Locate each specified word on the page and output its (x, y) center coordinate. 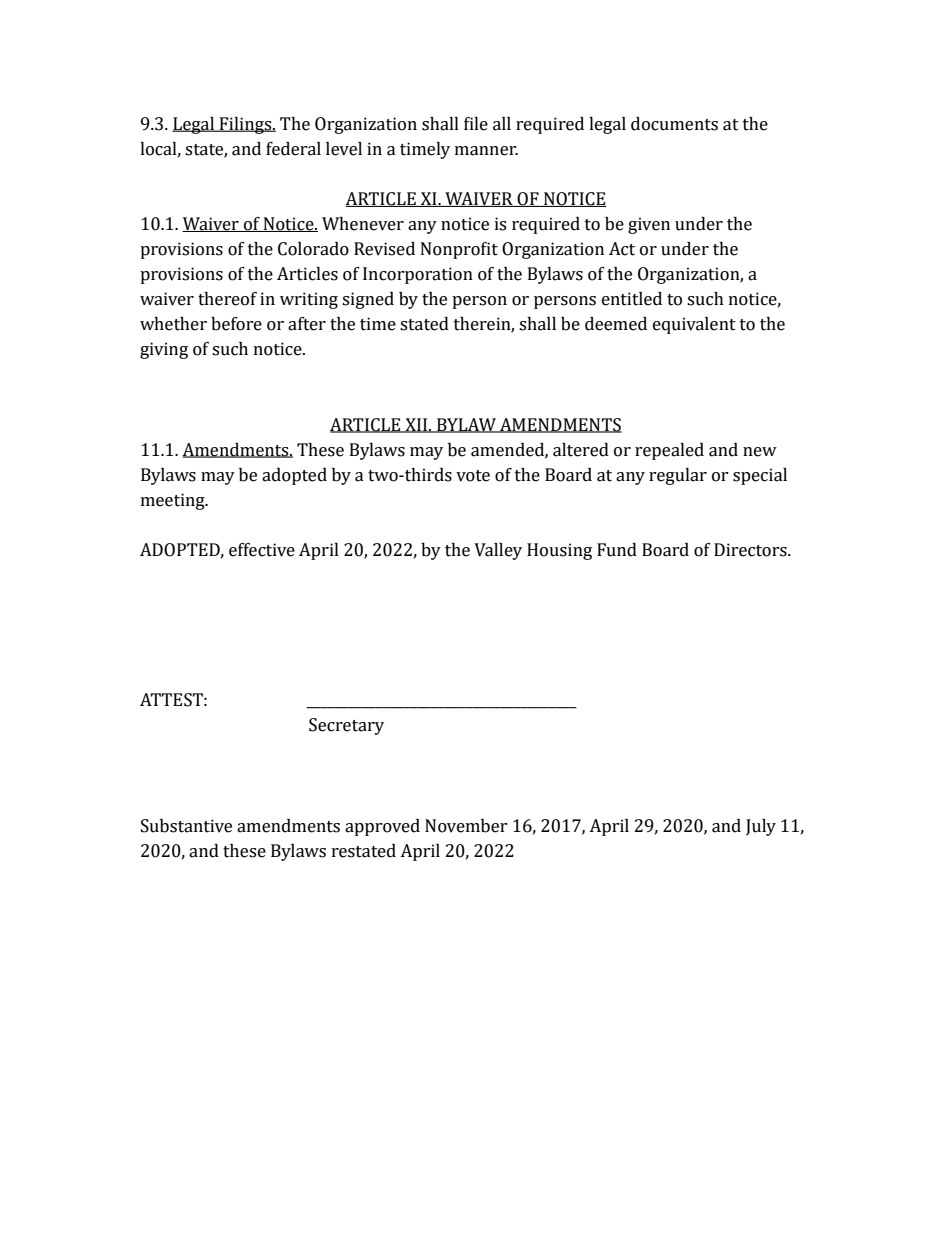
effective (262, 550)
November (466, 826)
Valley (498, 551)
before (236, 324)
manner (486, 151)
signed (368, 300)
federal (293, 149)
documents (674, 124)
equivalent (694, 325)
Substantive (186, 826)
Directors (751, 550)
